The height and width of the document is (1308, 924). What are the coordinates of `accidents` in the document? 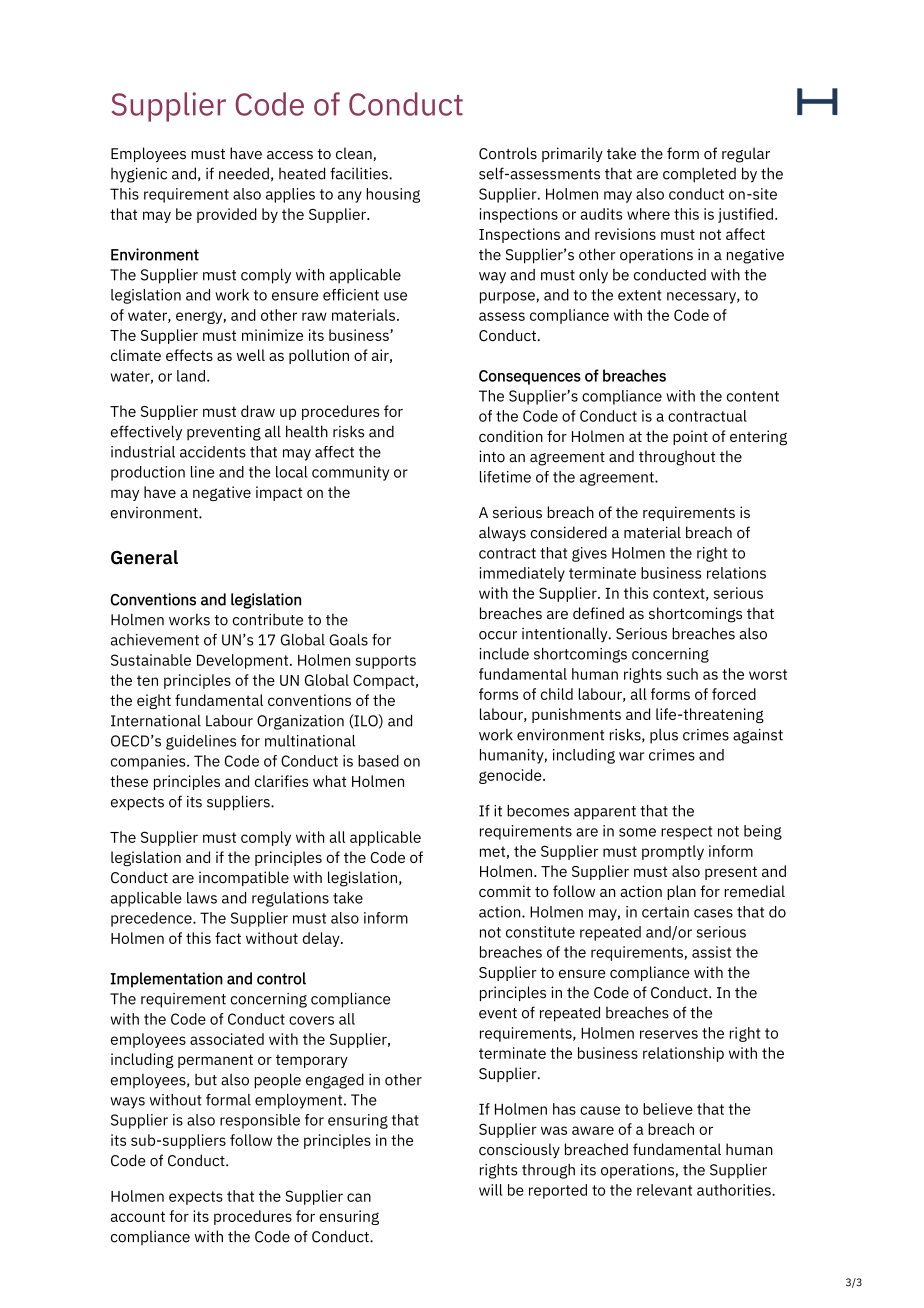 It's located at (213, 452).
